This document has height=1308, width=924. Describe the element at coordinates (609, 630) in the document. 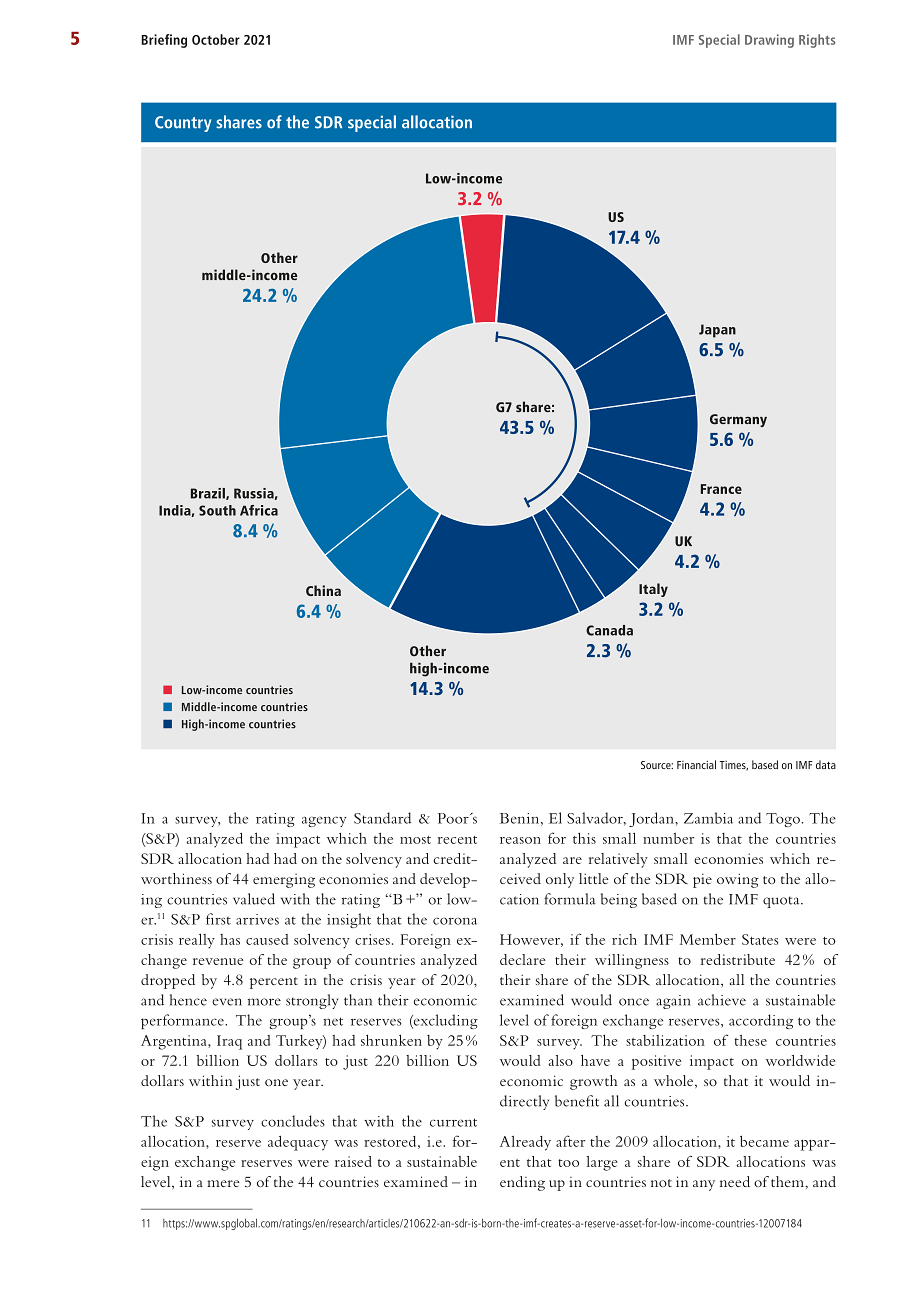

I see `Canada` at that location.
